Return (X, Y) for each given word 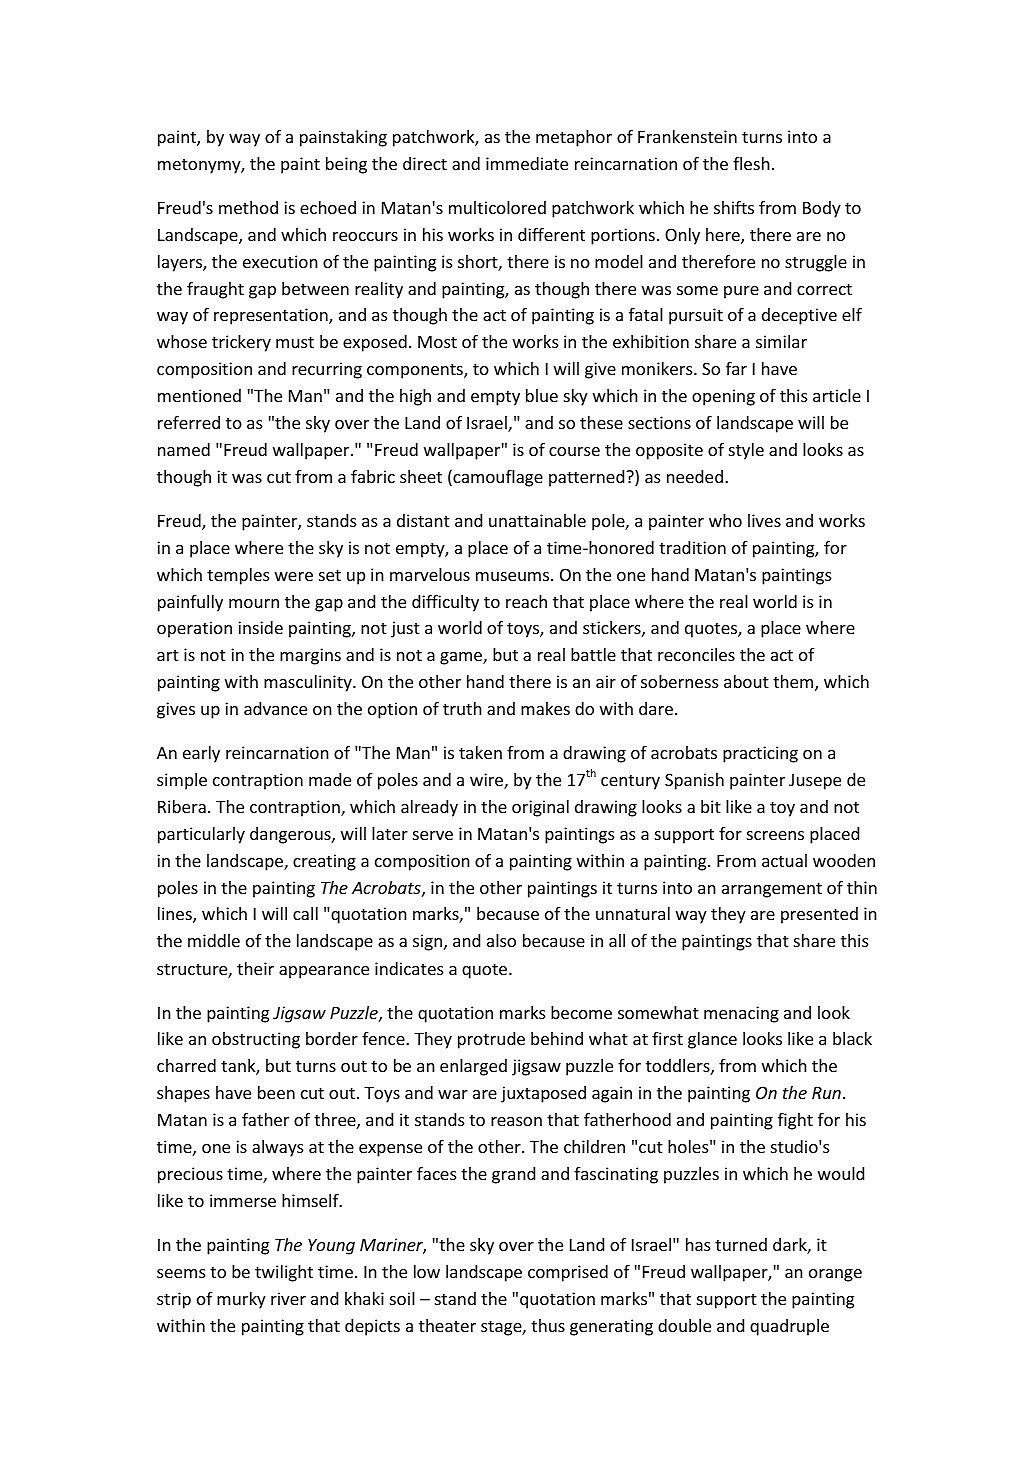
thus (548, 1325)
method (248, 207)
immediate (527, 163)
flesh (751, 163)
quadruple (789, 1327)
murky (241, 1300)
